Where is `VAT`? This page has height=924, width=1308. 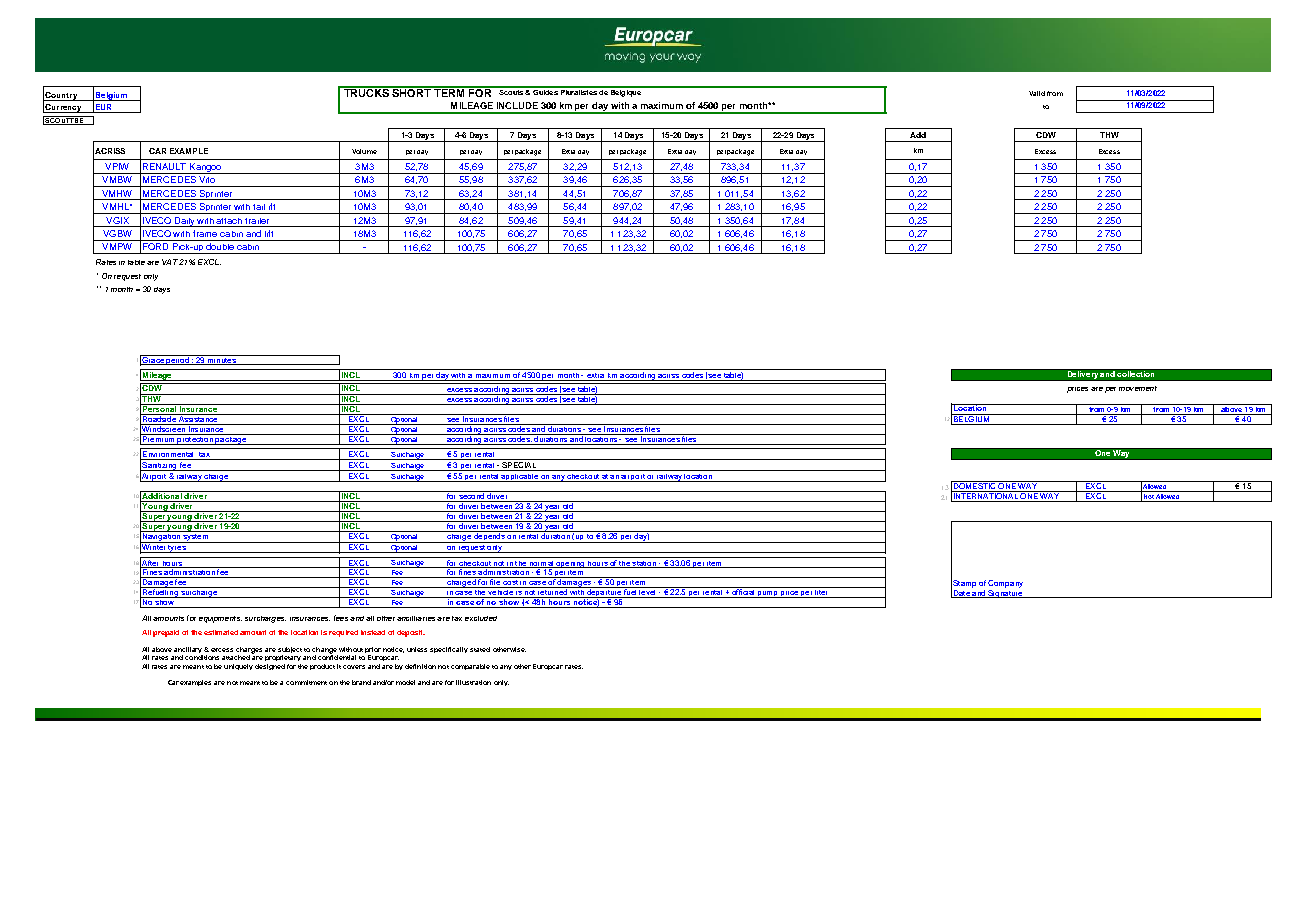 VAT is located at coordinates (170, 262).
